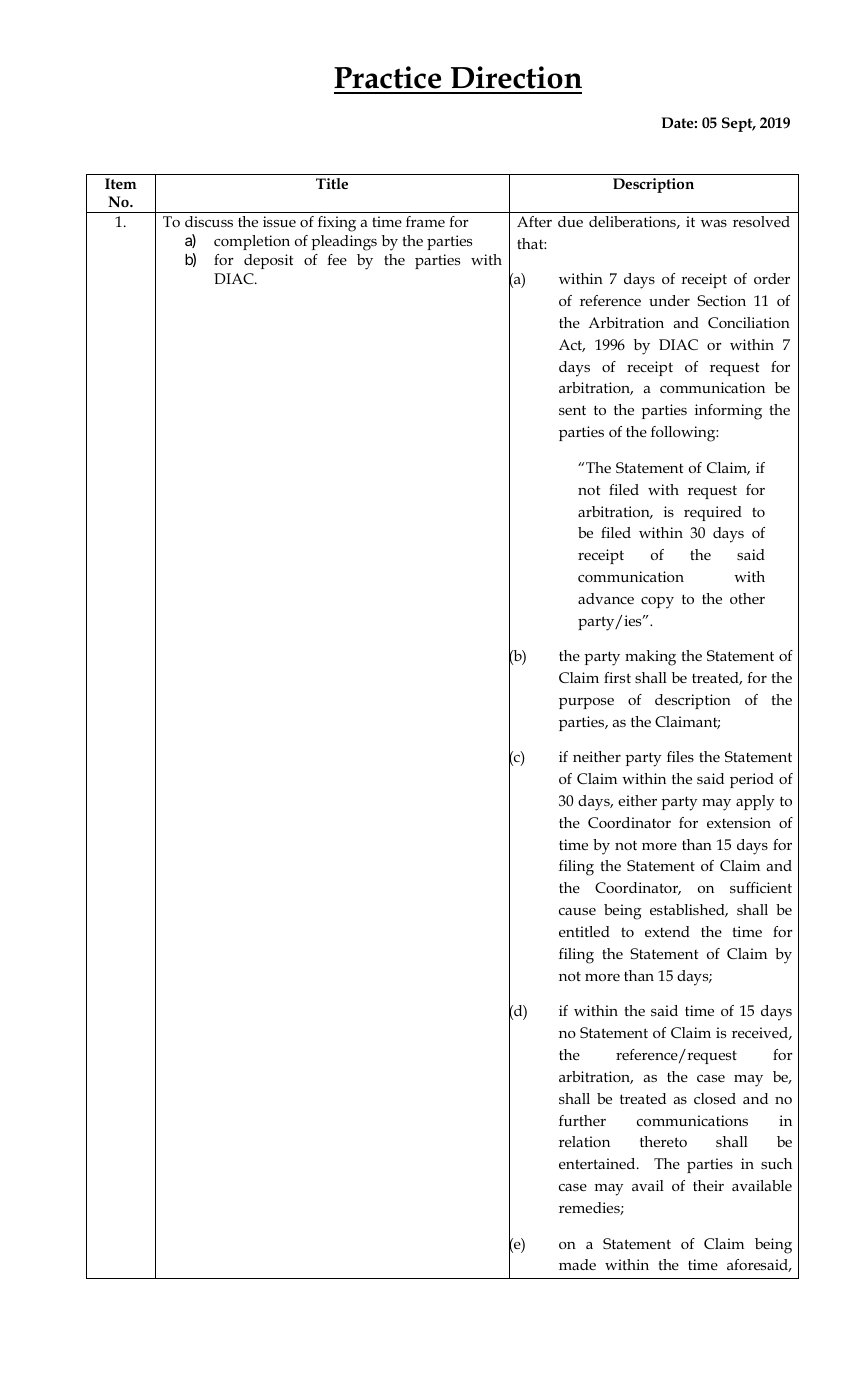 This screenshot has width=849, height=1400. I want to click on Item, so click(121, 183).
